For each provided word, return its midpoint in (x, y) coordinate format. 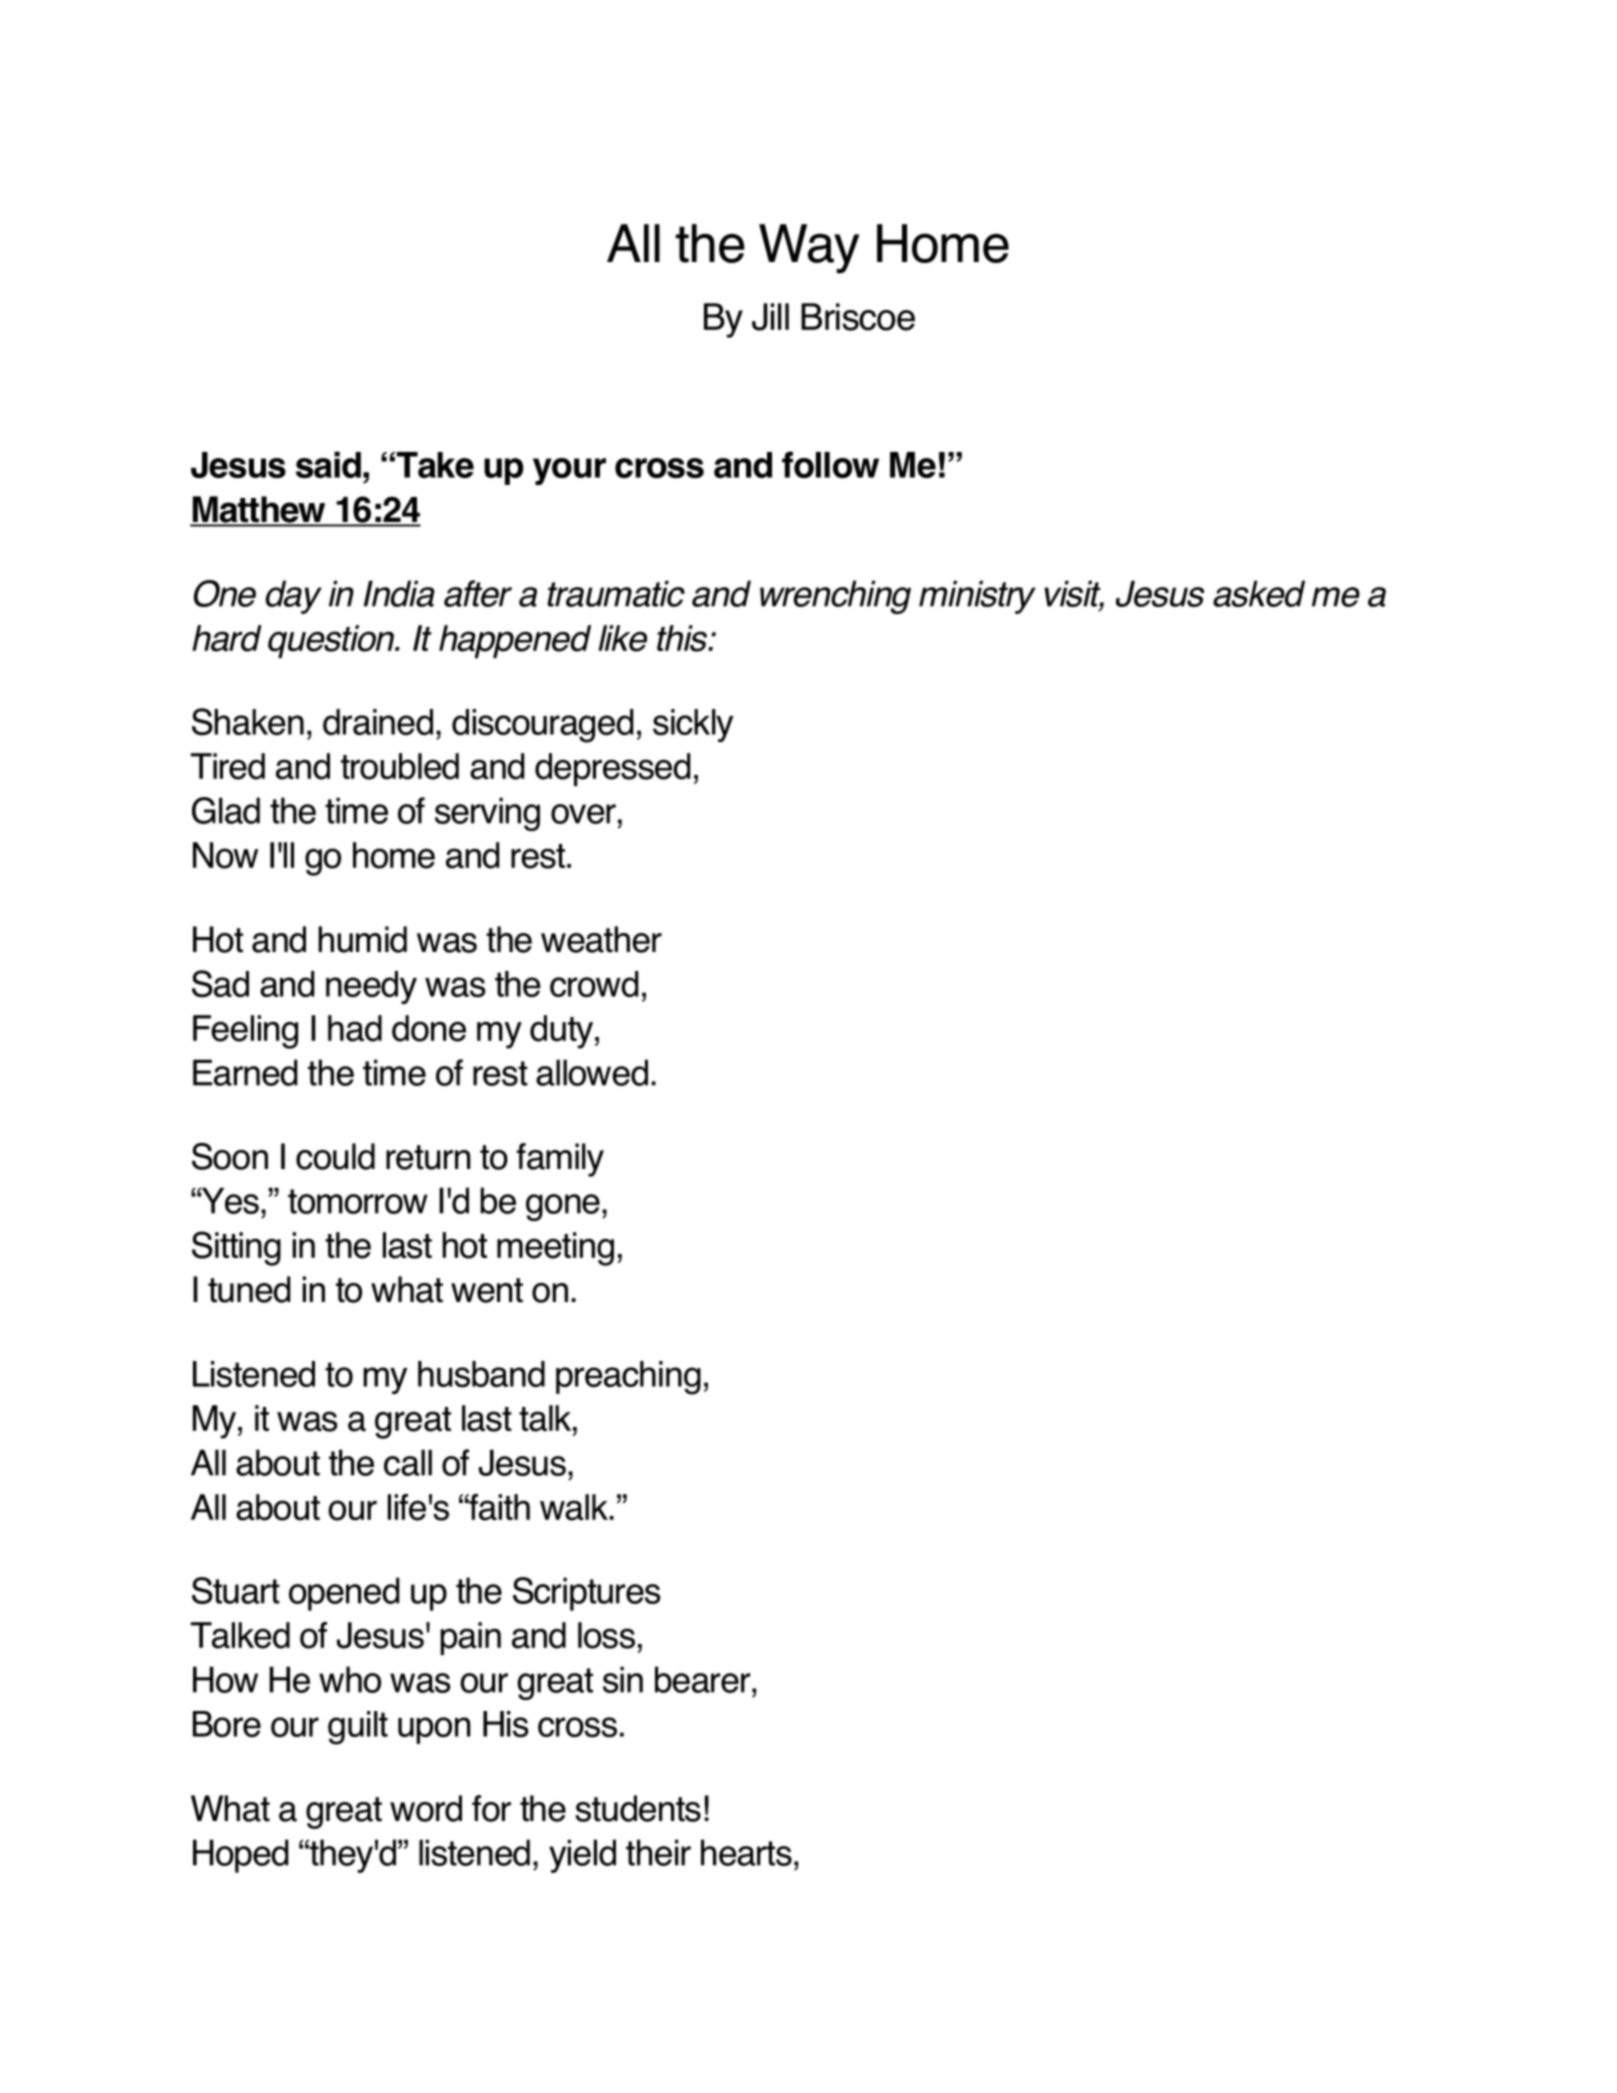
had (355, 1028)
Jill (770, 317)
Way (809, 249)
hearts (746, 1852)
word (426, 1808)
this (683, 638)
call (408, 1462)
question (332, 641)
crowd (594, 984)
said (328, 464)
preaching (628, 1378)
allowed (592, 1072)
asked (1259, 593)
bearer (704, 1679)
